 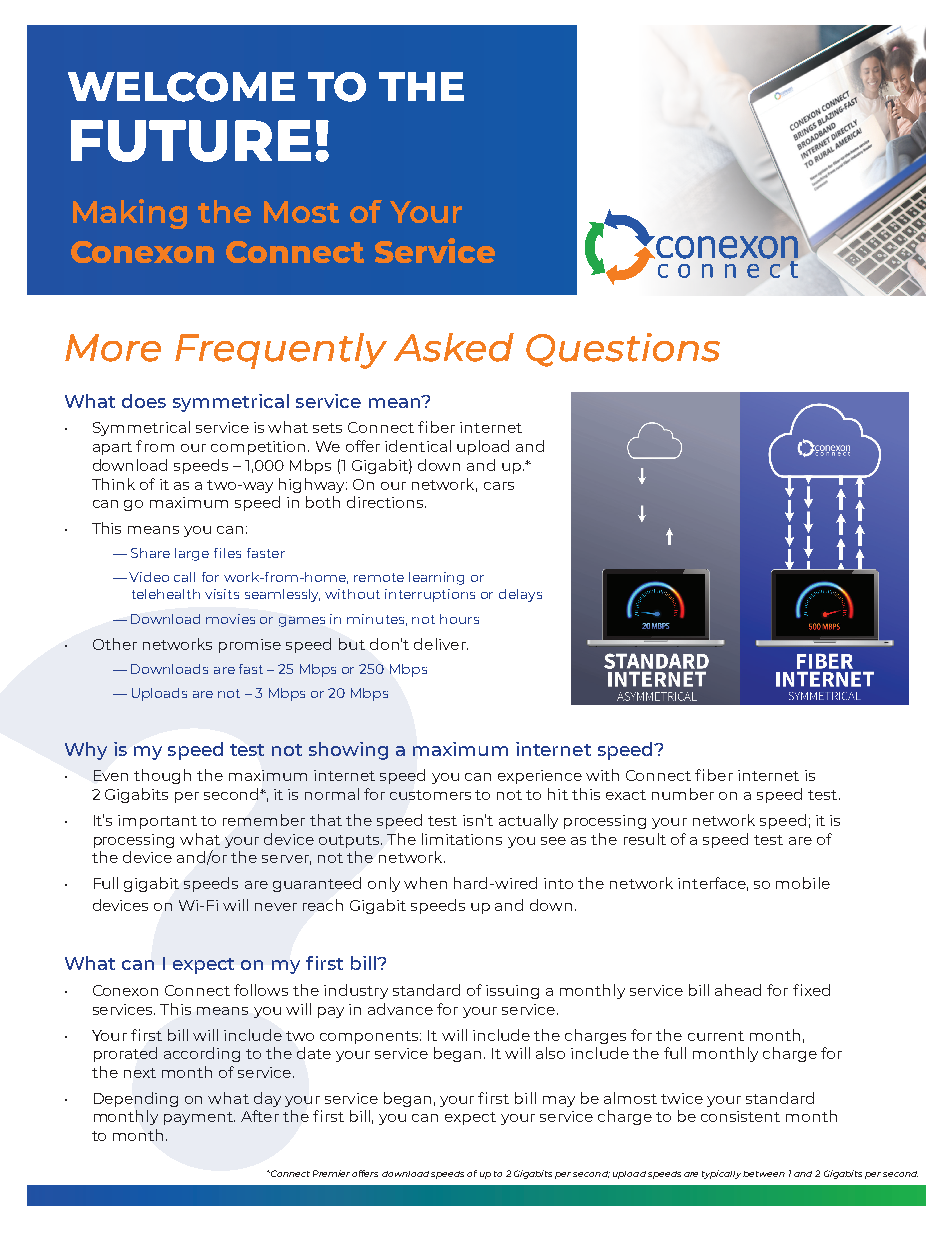 What do you see at coordinates (425, 883) in the screenshot?
I see `when` at bounding box center [425, 883].
